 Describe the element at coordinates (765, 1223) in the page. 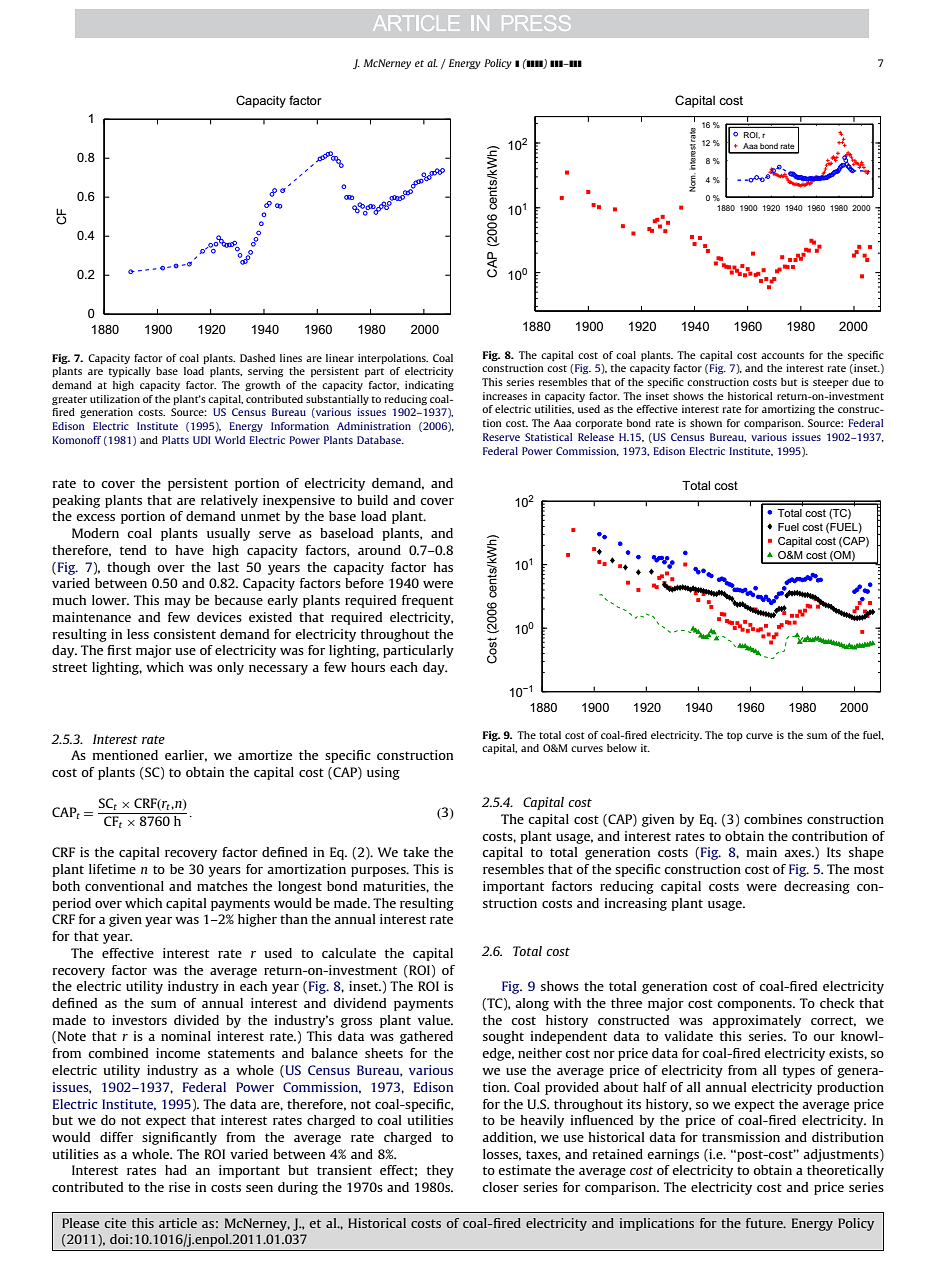

I see `future` at that location.
